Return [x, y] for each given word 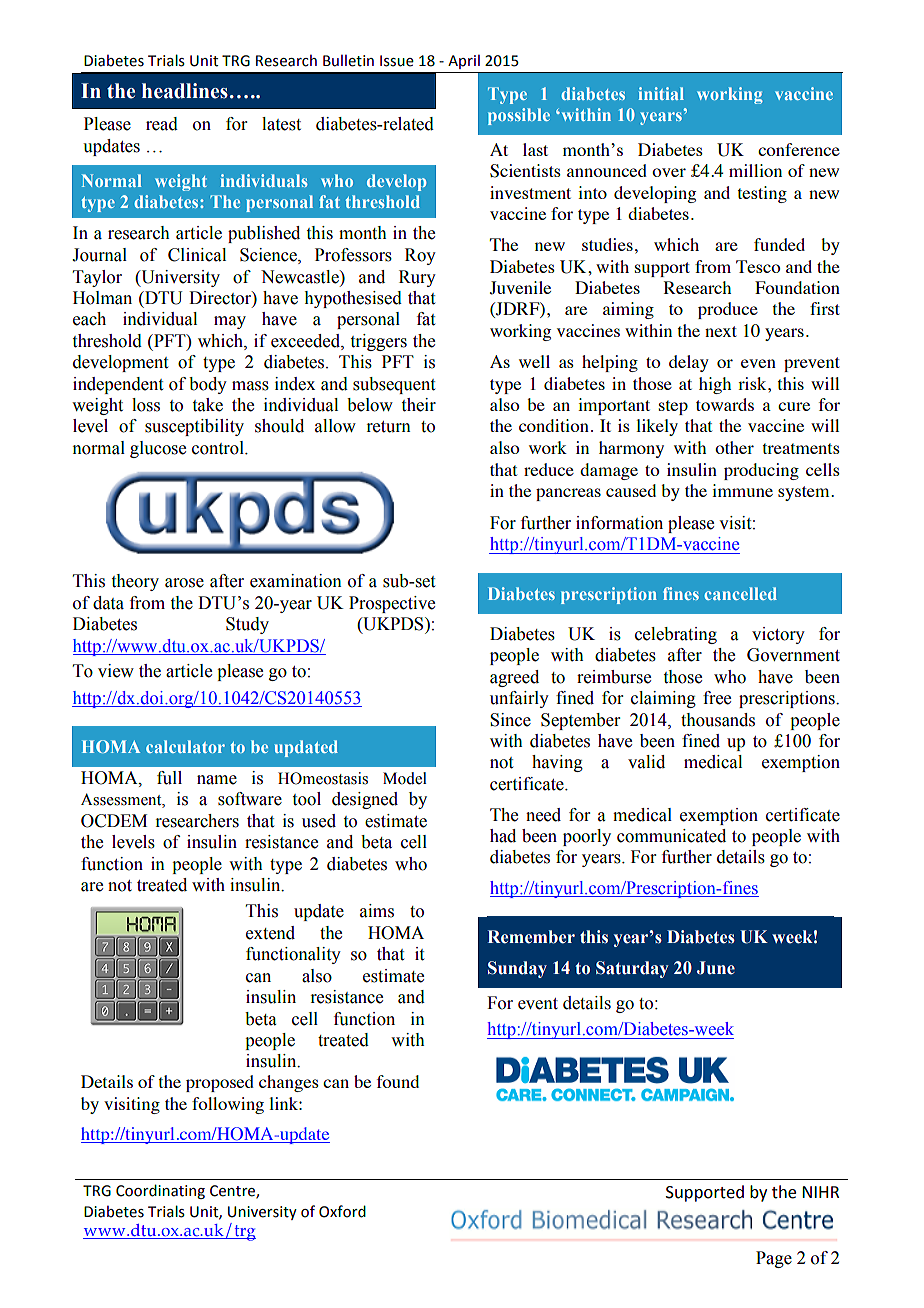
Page [774, 1259]
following [228, 1105]
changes [289, 1083]
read [162, 124]
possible [519, 116]
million [755, 170]
